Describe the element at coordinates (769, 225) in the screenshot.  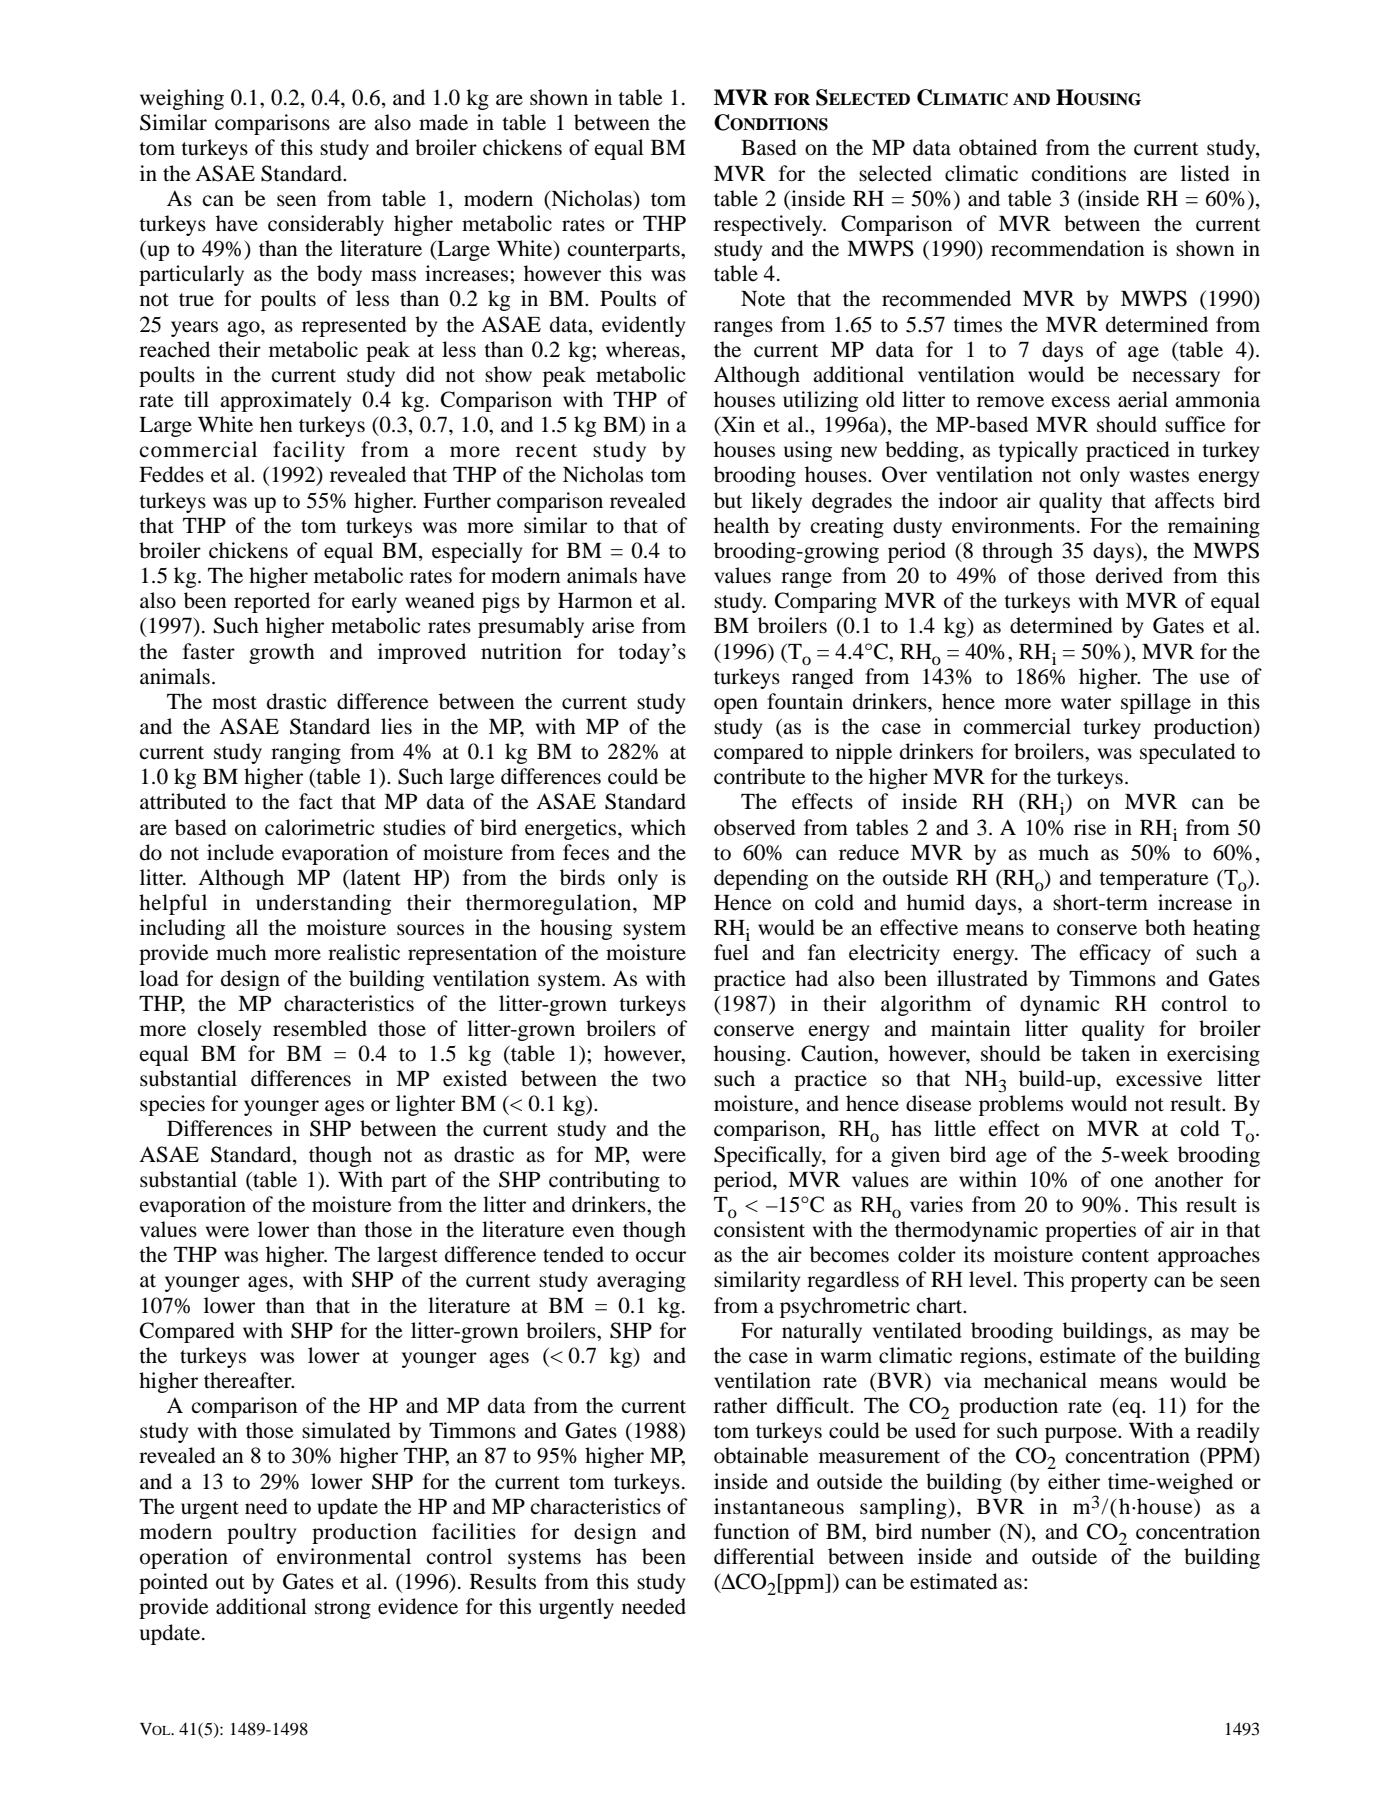
I see `respectively` at that location.
